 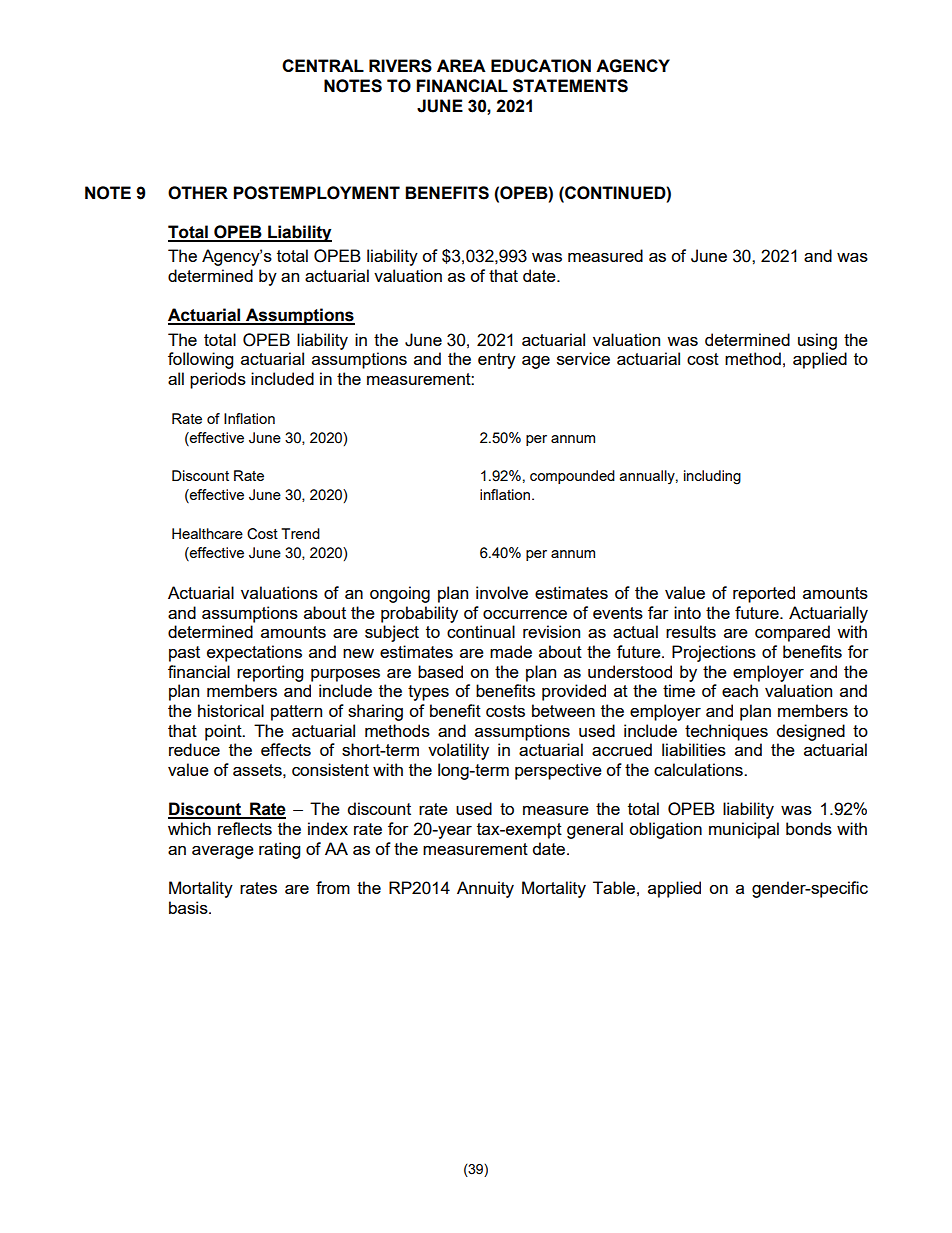 I want to click on reported, so click(x=764, y=594).
